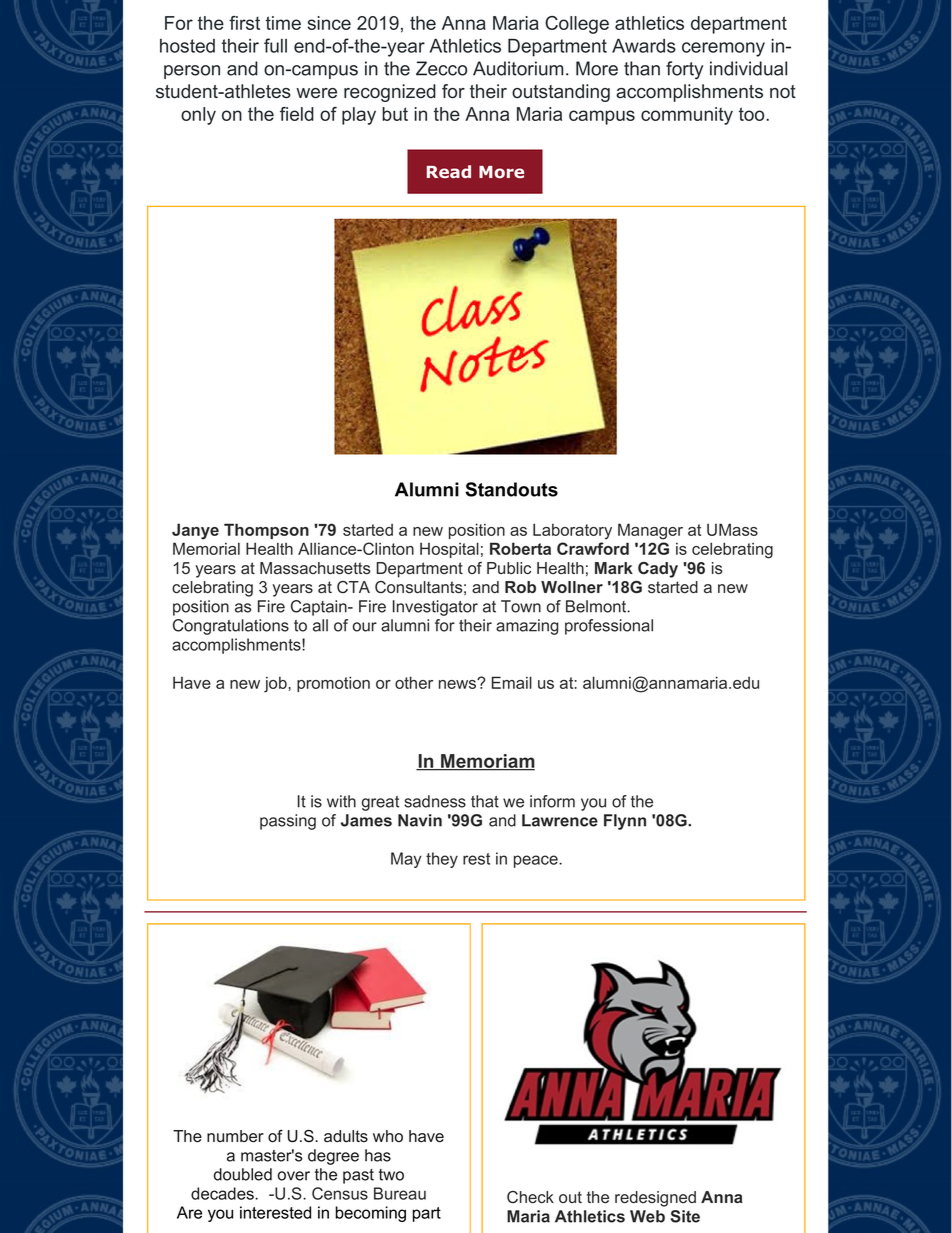 This image has width=952, height=1233. I want to click on they, so click(442, 860).
